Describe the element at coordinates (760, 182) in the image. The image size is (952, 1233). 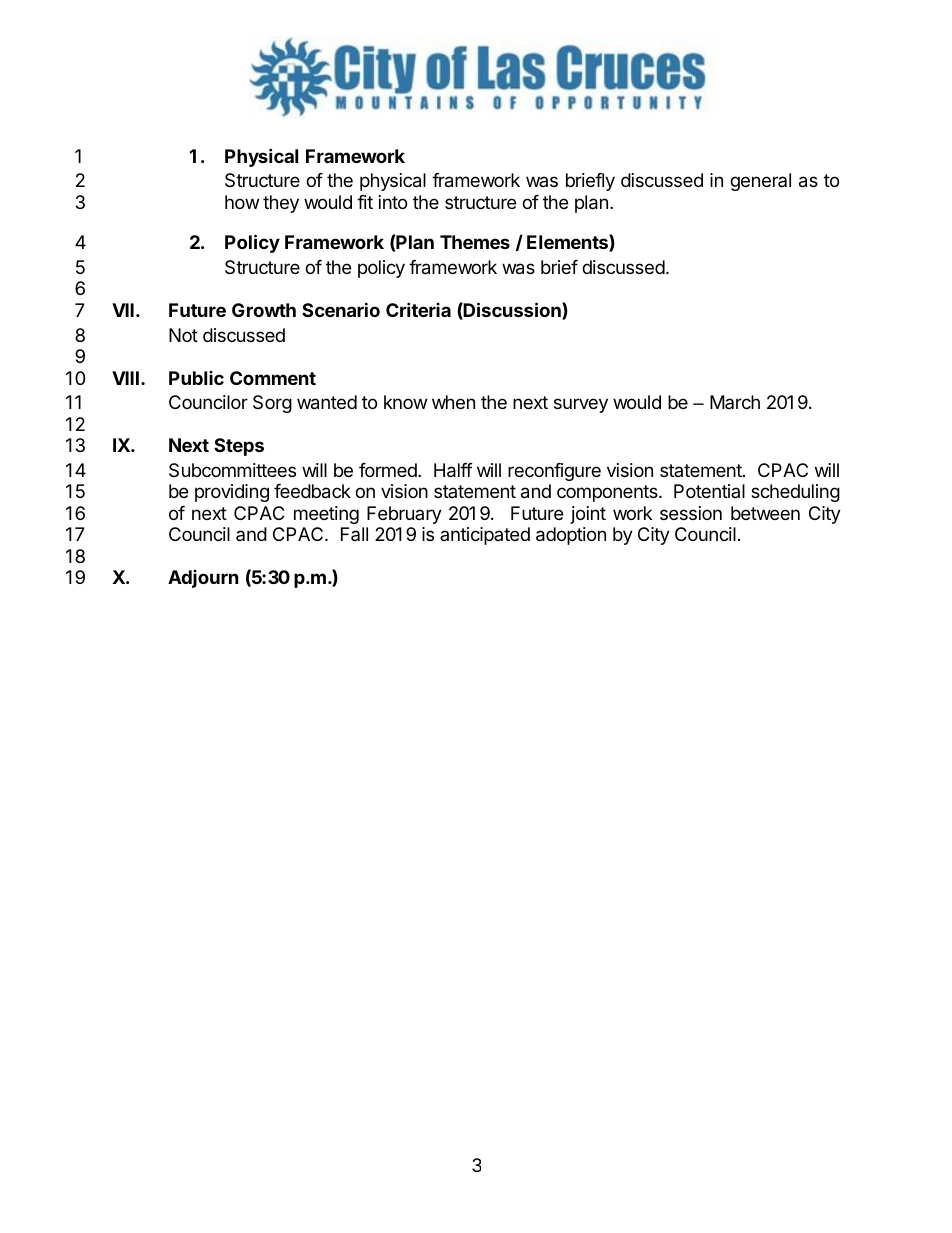
I see `general` at that location.
